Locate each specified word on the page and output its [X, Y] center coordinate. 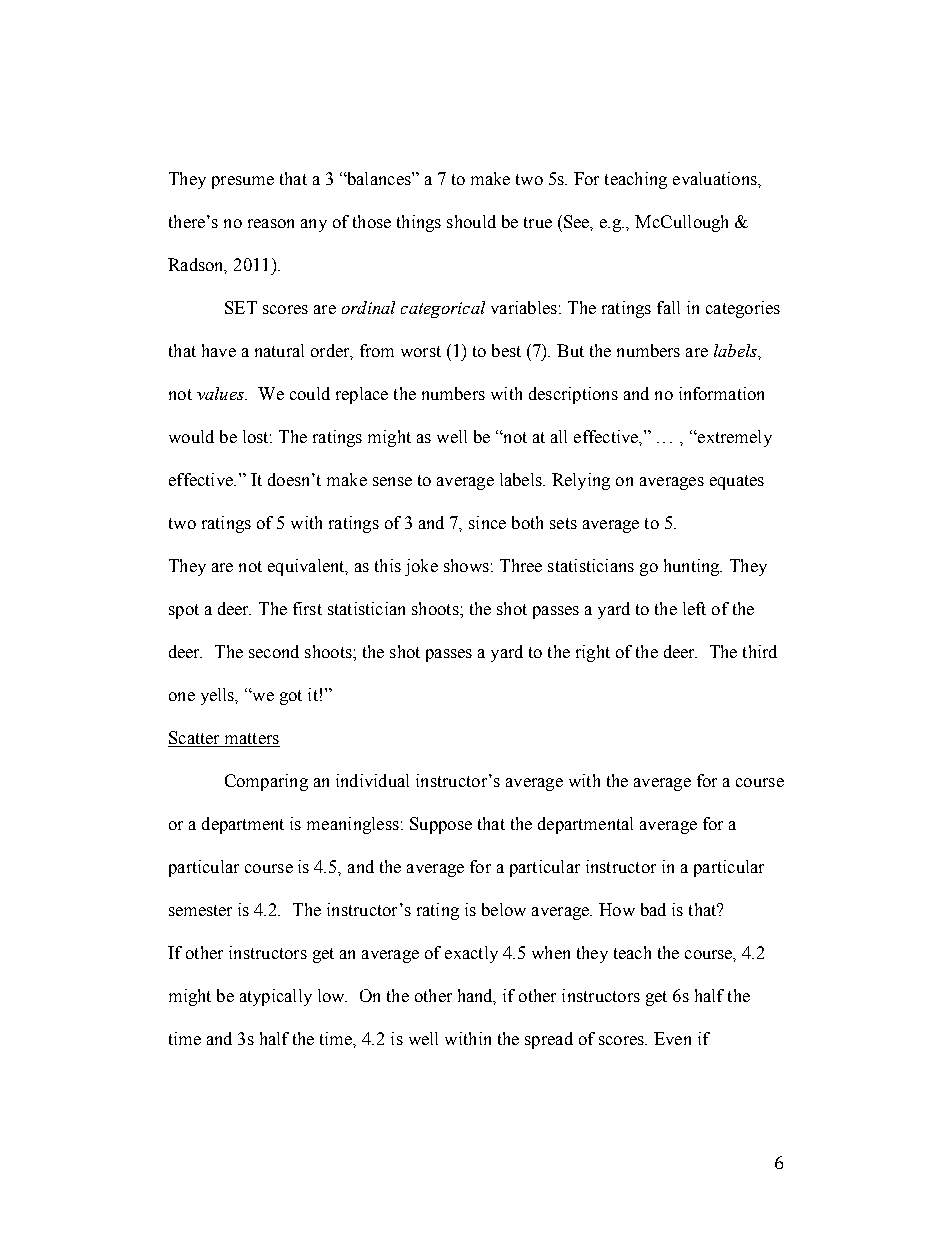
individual [372, 780]
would [191, 436]
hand [477, 996]
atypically [276, 997]
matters [251, 740]
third [760, 651]
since [487, 522]
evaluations [716, 178]
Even [672, 1038]
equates [737, 482]
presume [243, 182]
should [471, 221]
